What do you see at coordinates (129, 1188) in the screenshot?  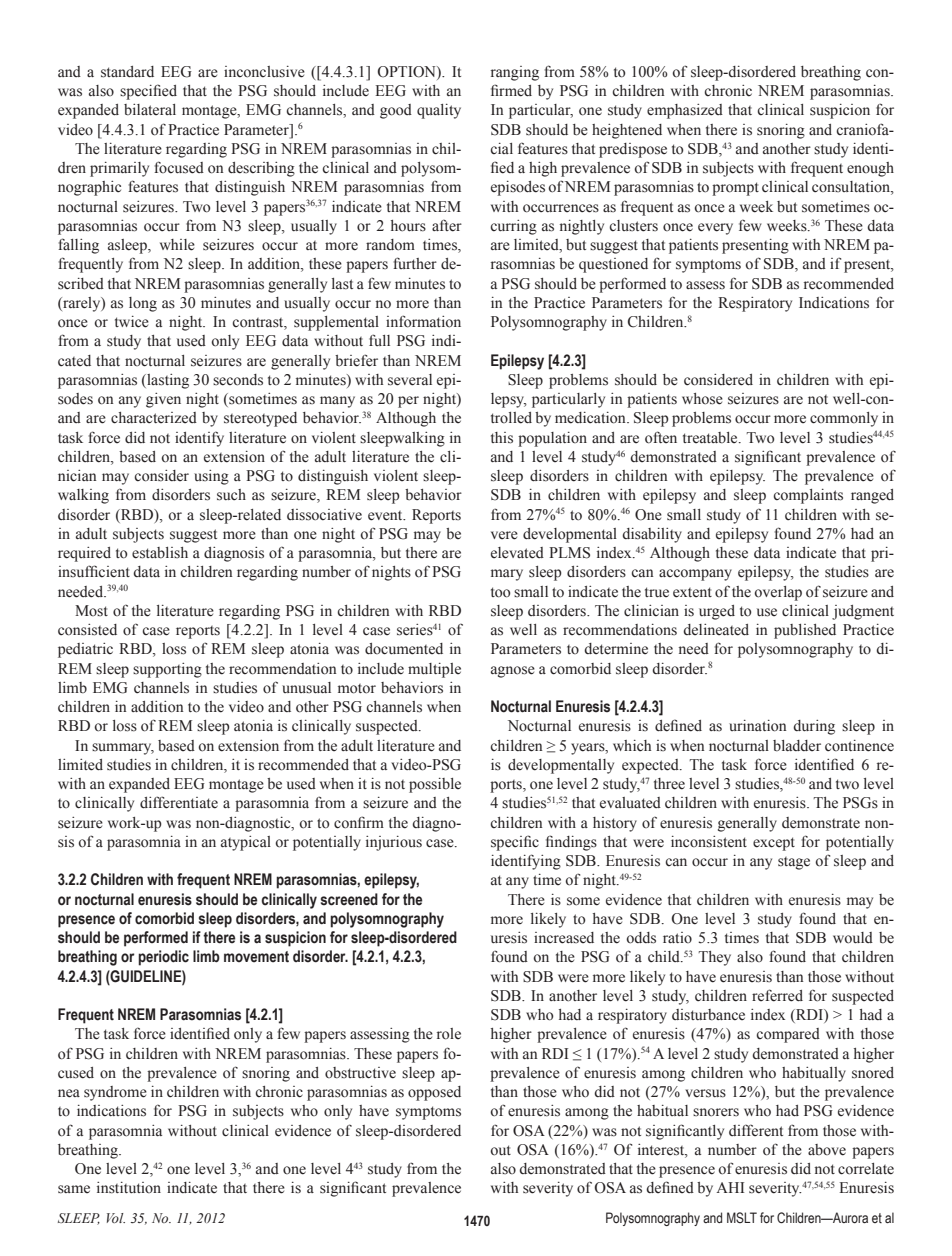 I see `institution` at bounding box center [129, 1188].
